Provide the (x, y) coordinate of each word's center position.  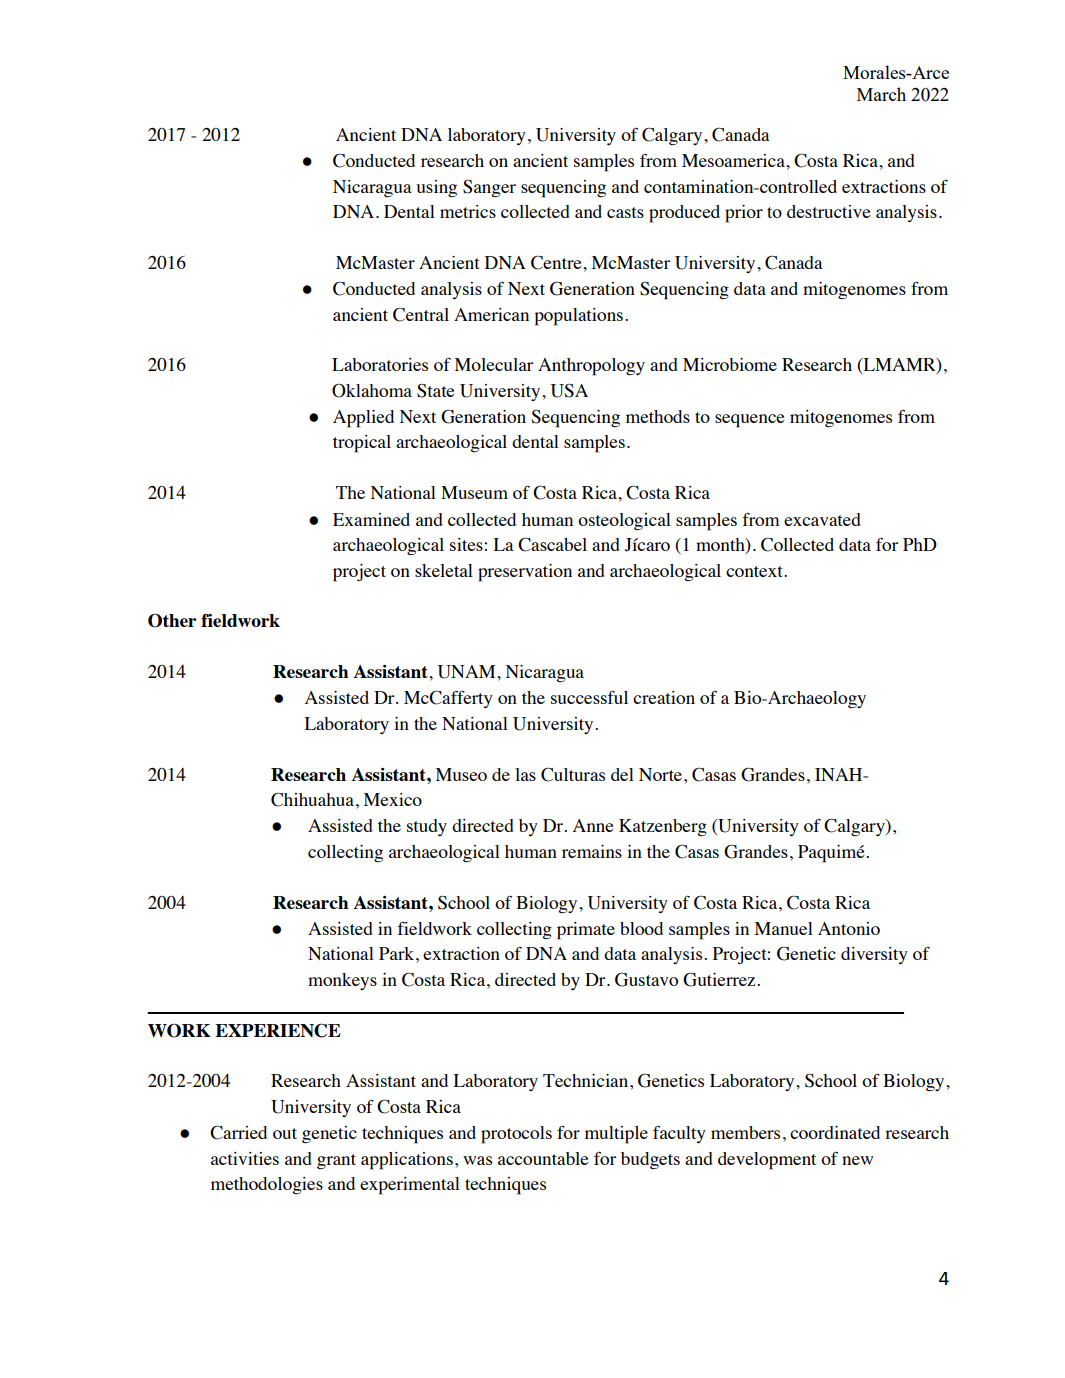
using (436, 189)
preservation (525, 573)
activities (245, 1158)
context (755, 571)
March (881, 94)
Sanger (489, 188)
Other (172, 621)
